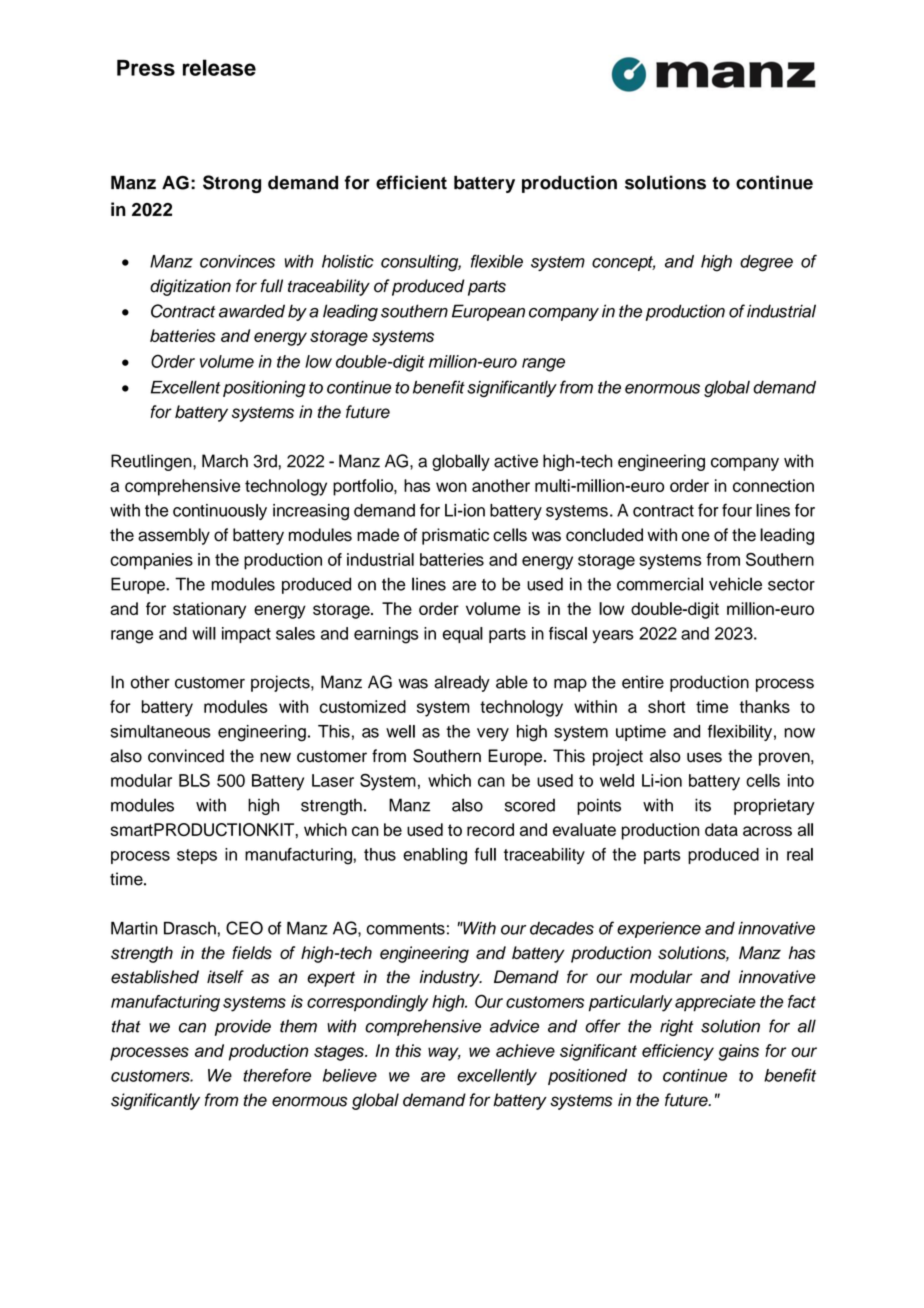 This screenshot has height=1308, width=924. Describe the element at coordinates (739, 1052) in the screenshot. I see `gains` at that location.
